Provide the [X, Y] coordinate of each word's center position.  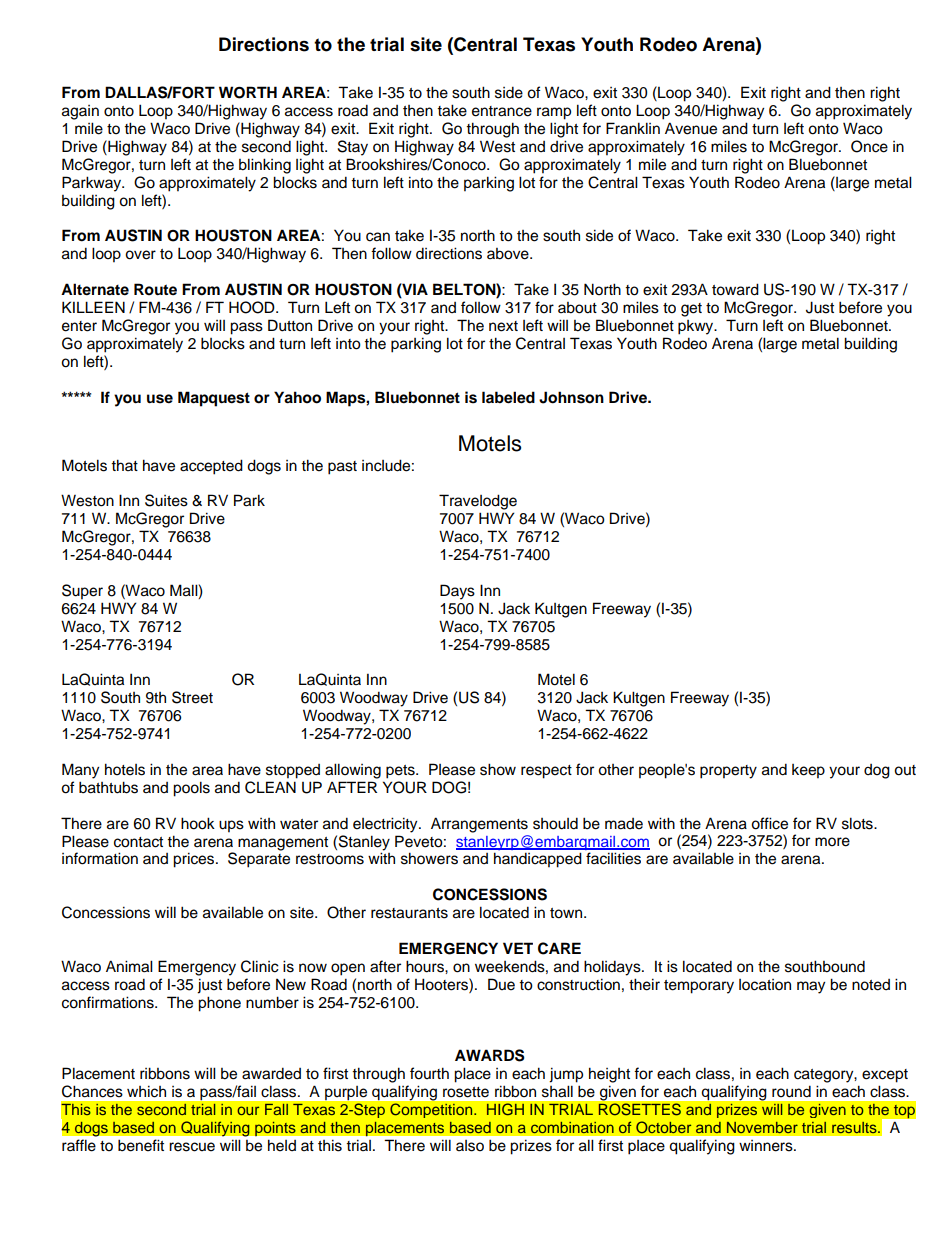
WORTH [248, 92]
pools [191, 789]
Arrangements [479, 825]
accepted [211, 467]
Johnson [571, 397]
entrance [502, 111]
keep [808, 771]
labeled [508, 397]
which [146, 1091]
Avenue [691, 128]
